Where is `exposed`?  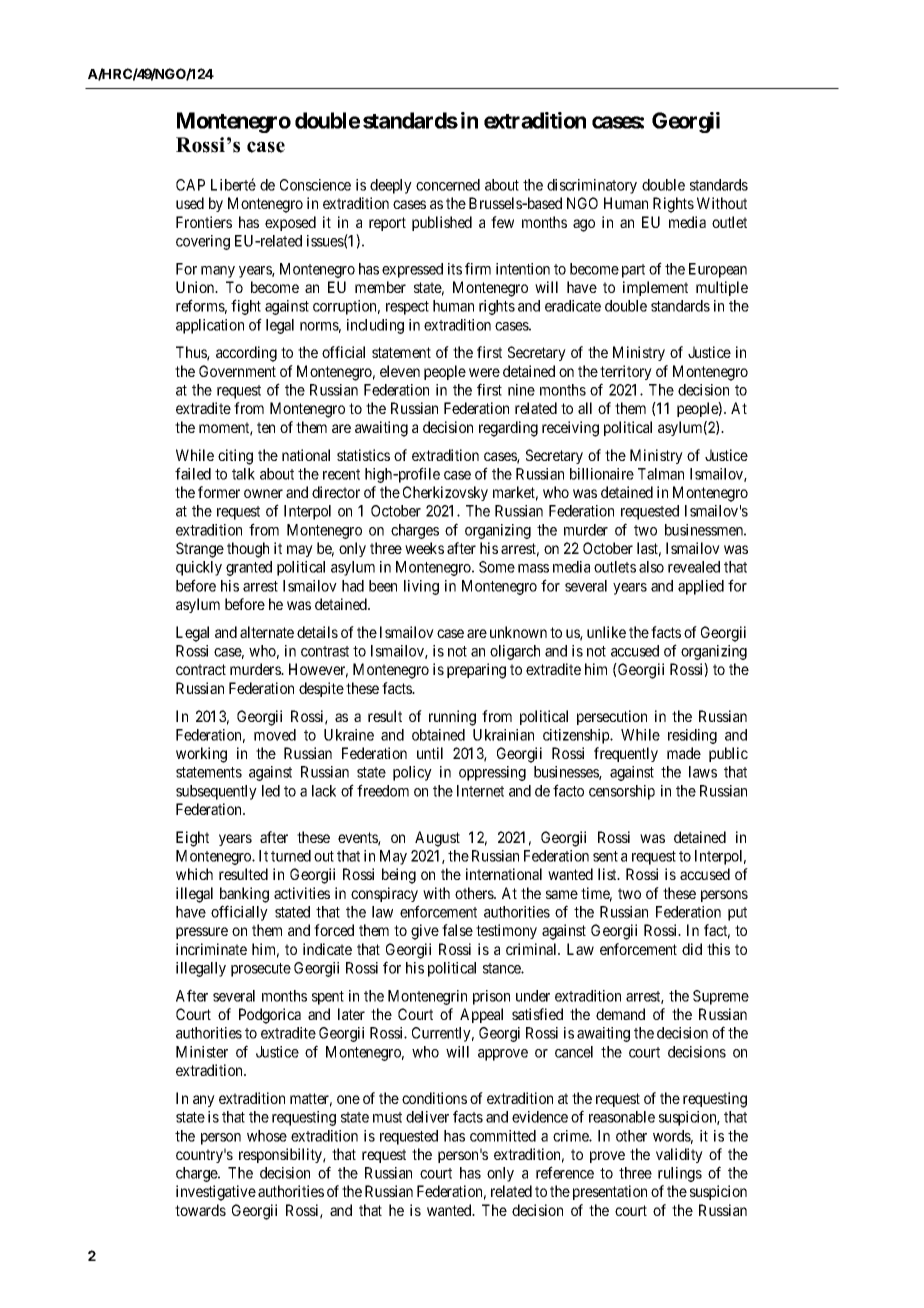 exposed is located at coordinates (290, 223).
